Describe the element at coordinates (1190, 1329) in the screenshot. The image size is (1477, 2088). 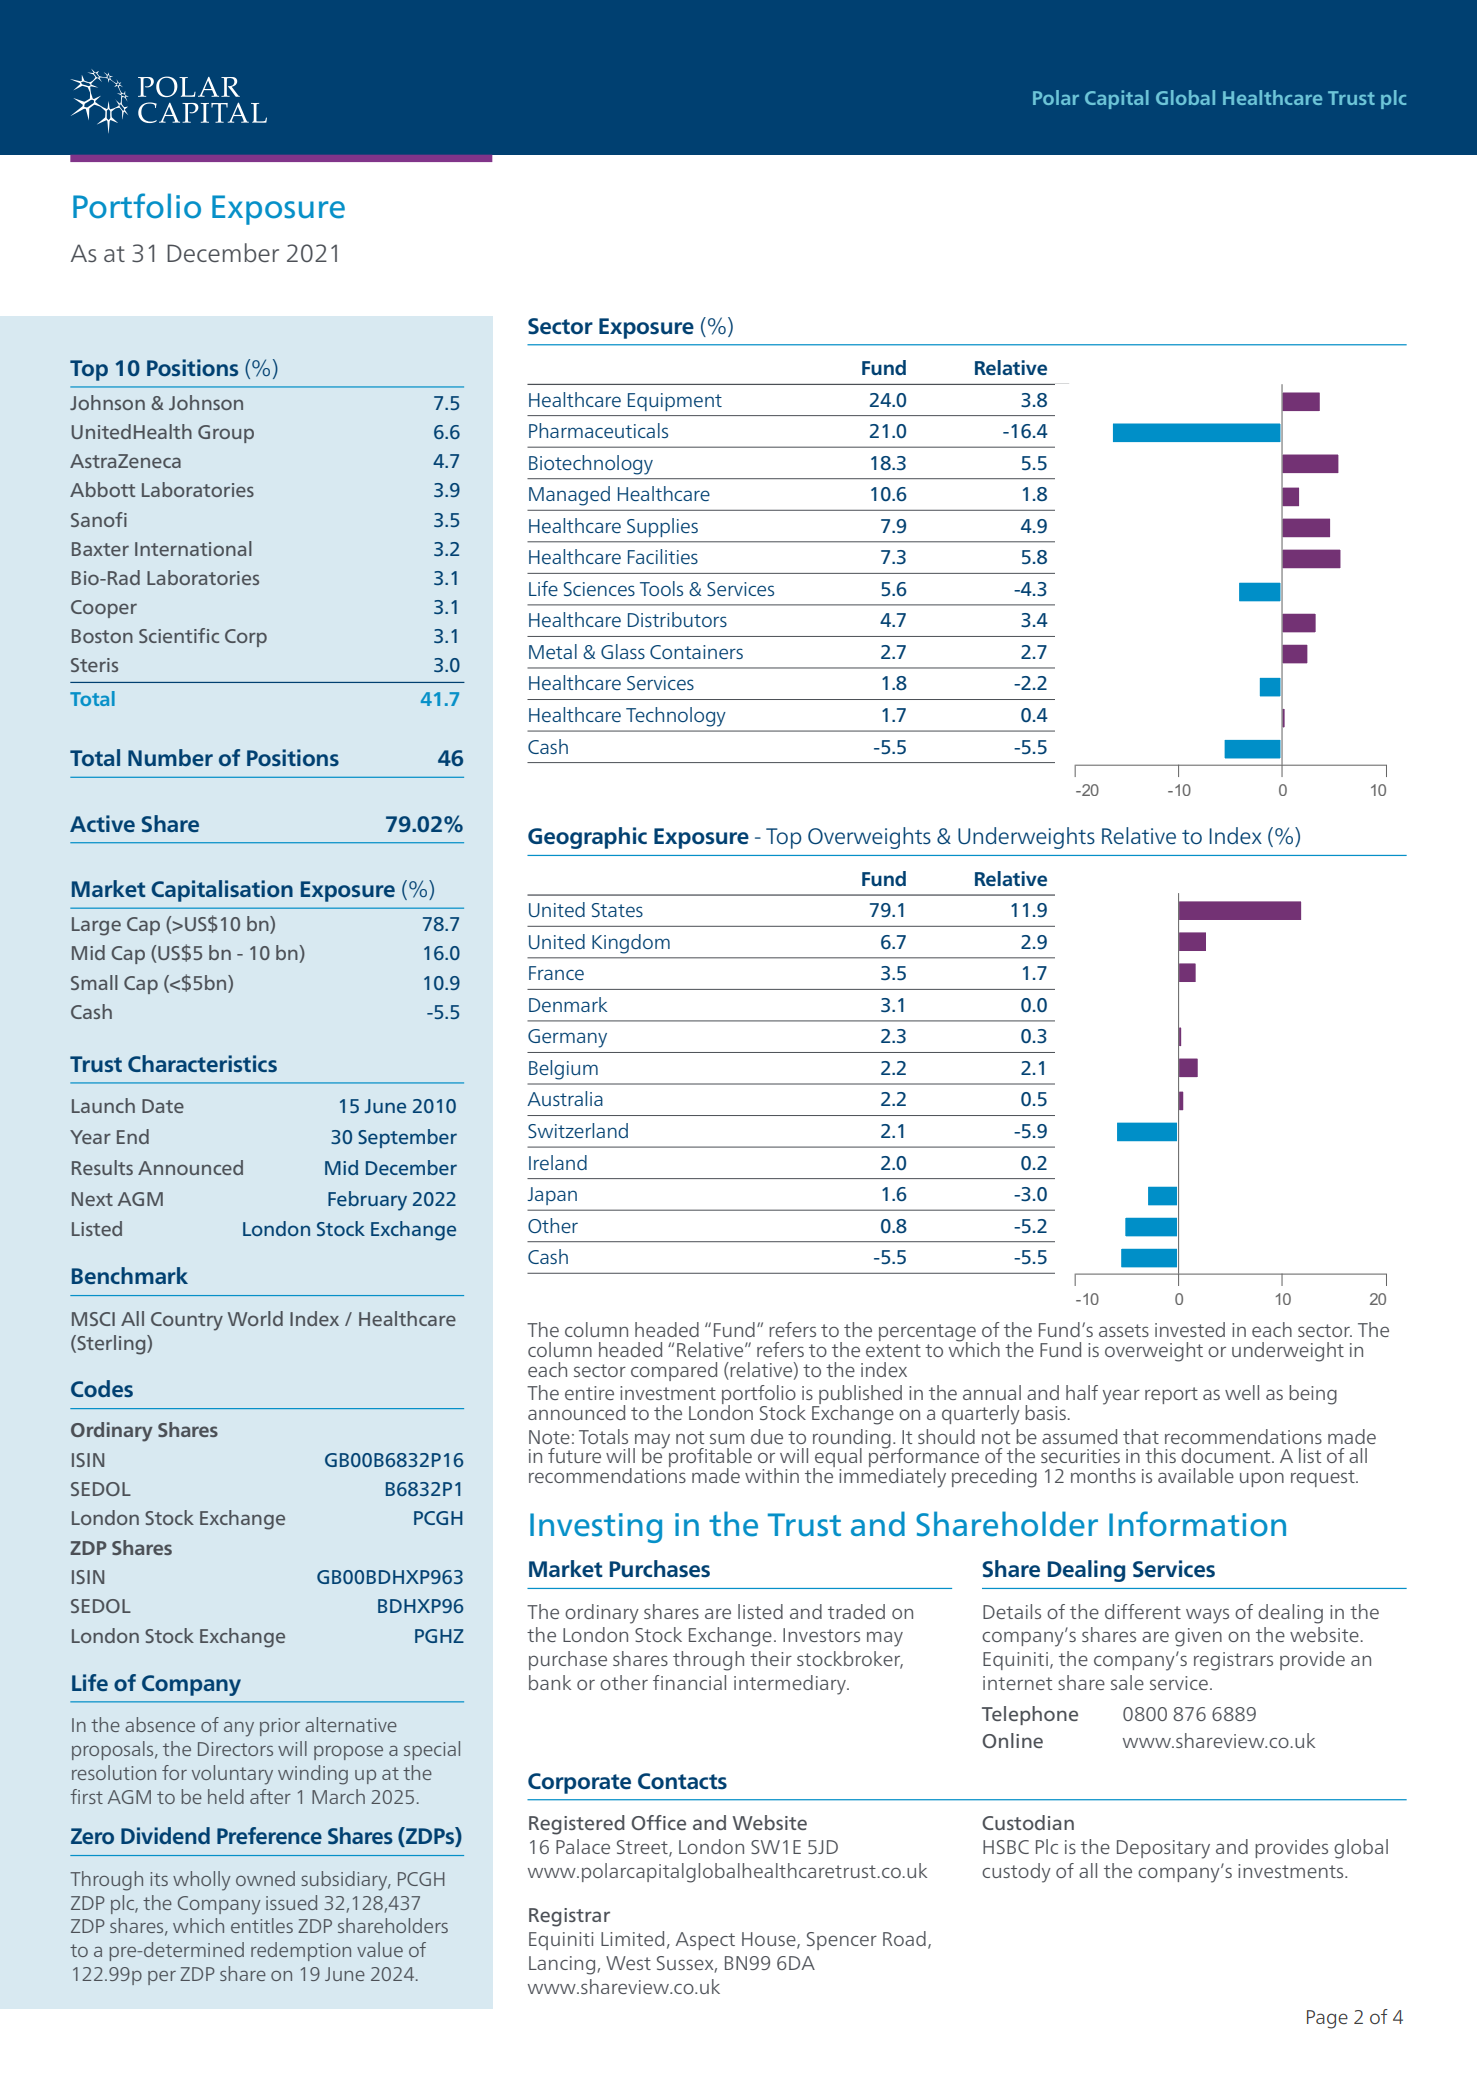
I see `invested` at that location.
